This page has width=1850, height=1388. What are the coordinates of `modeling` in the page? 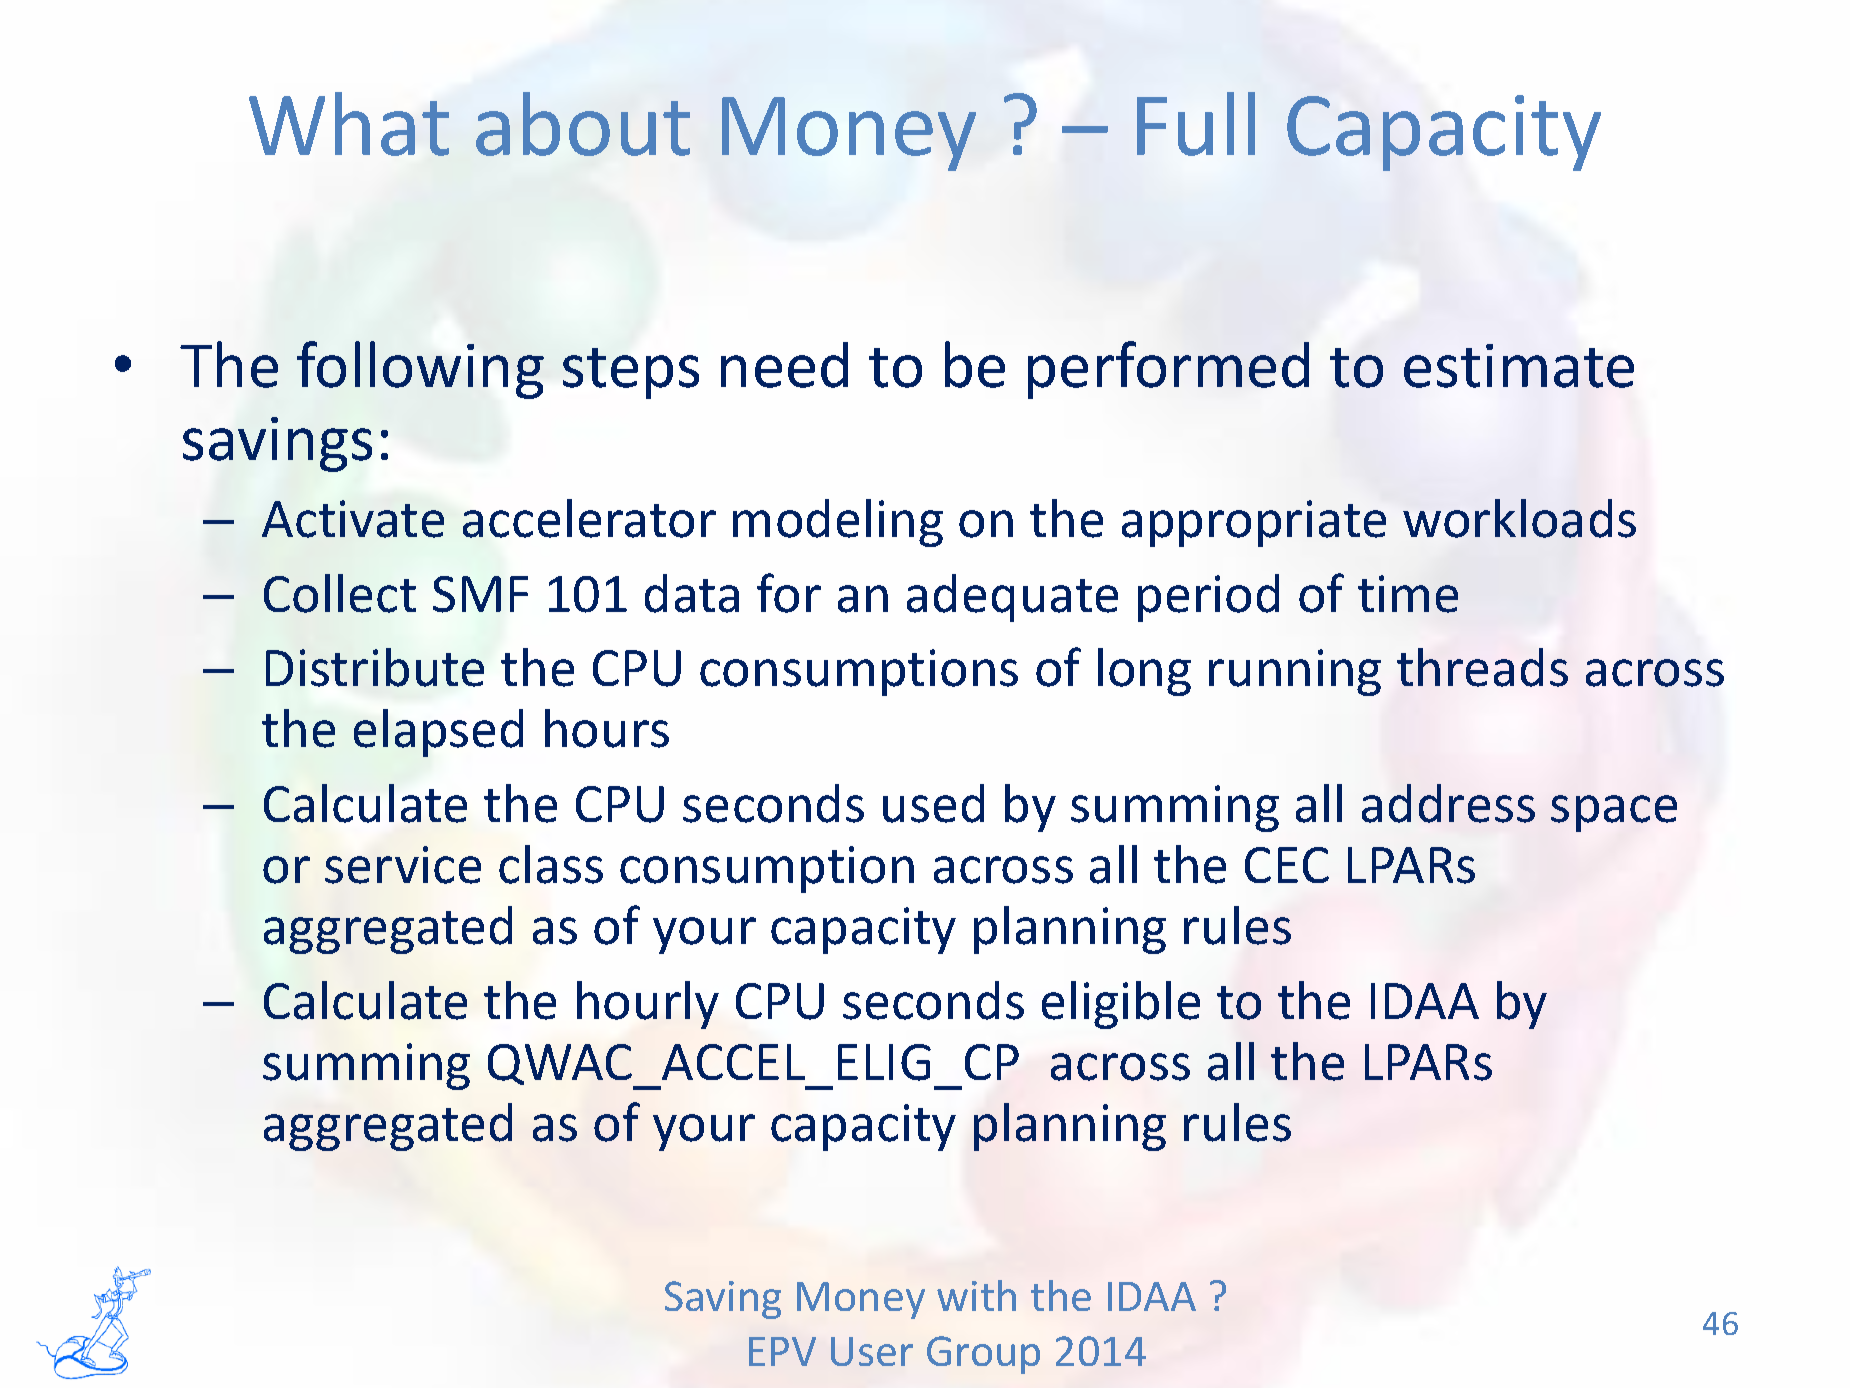 It's located at (838, 523).
